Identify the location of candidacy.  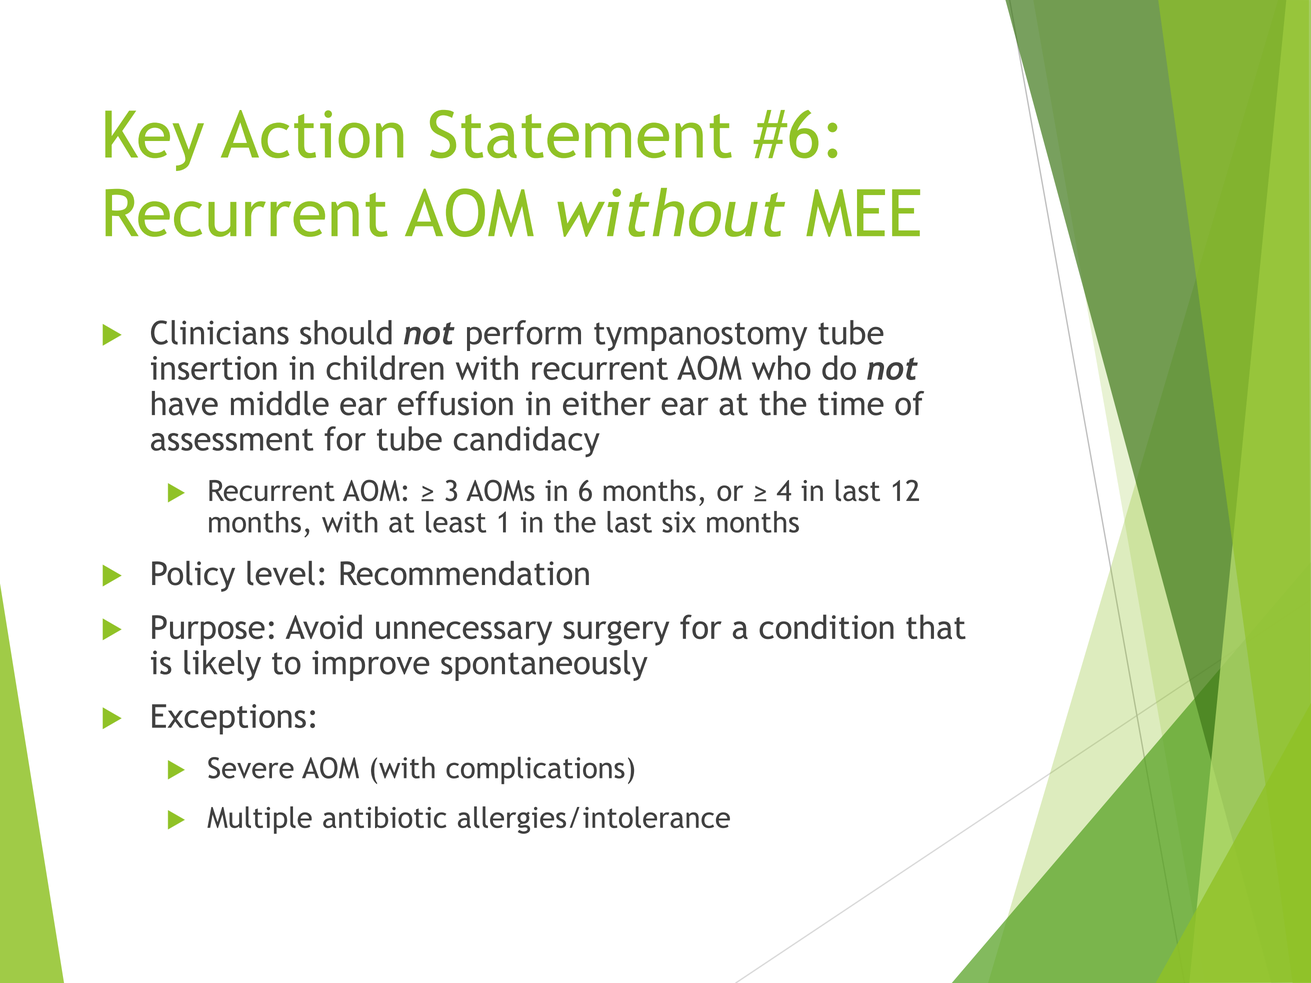
(527, 441).
